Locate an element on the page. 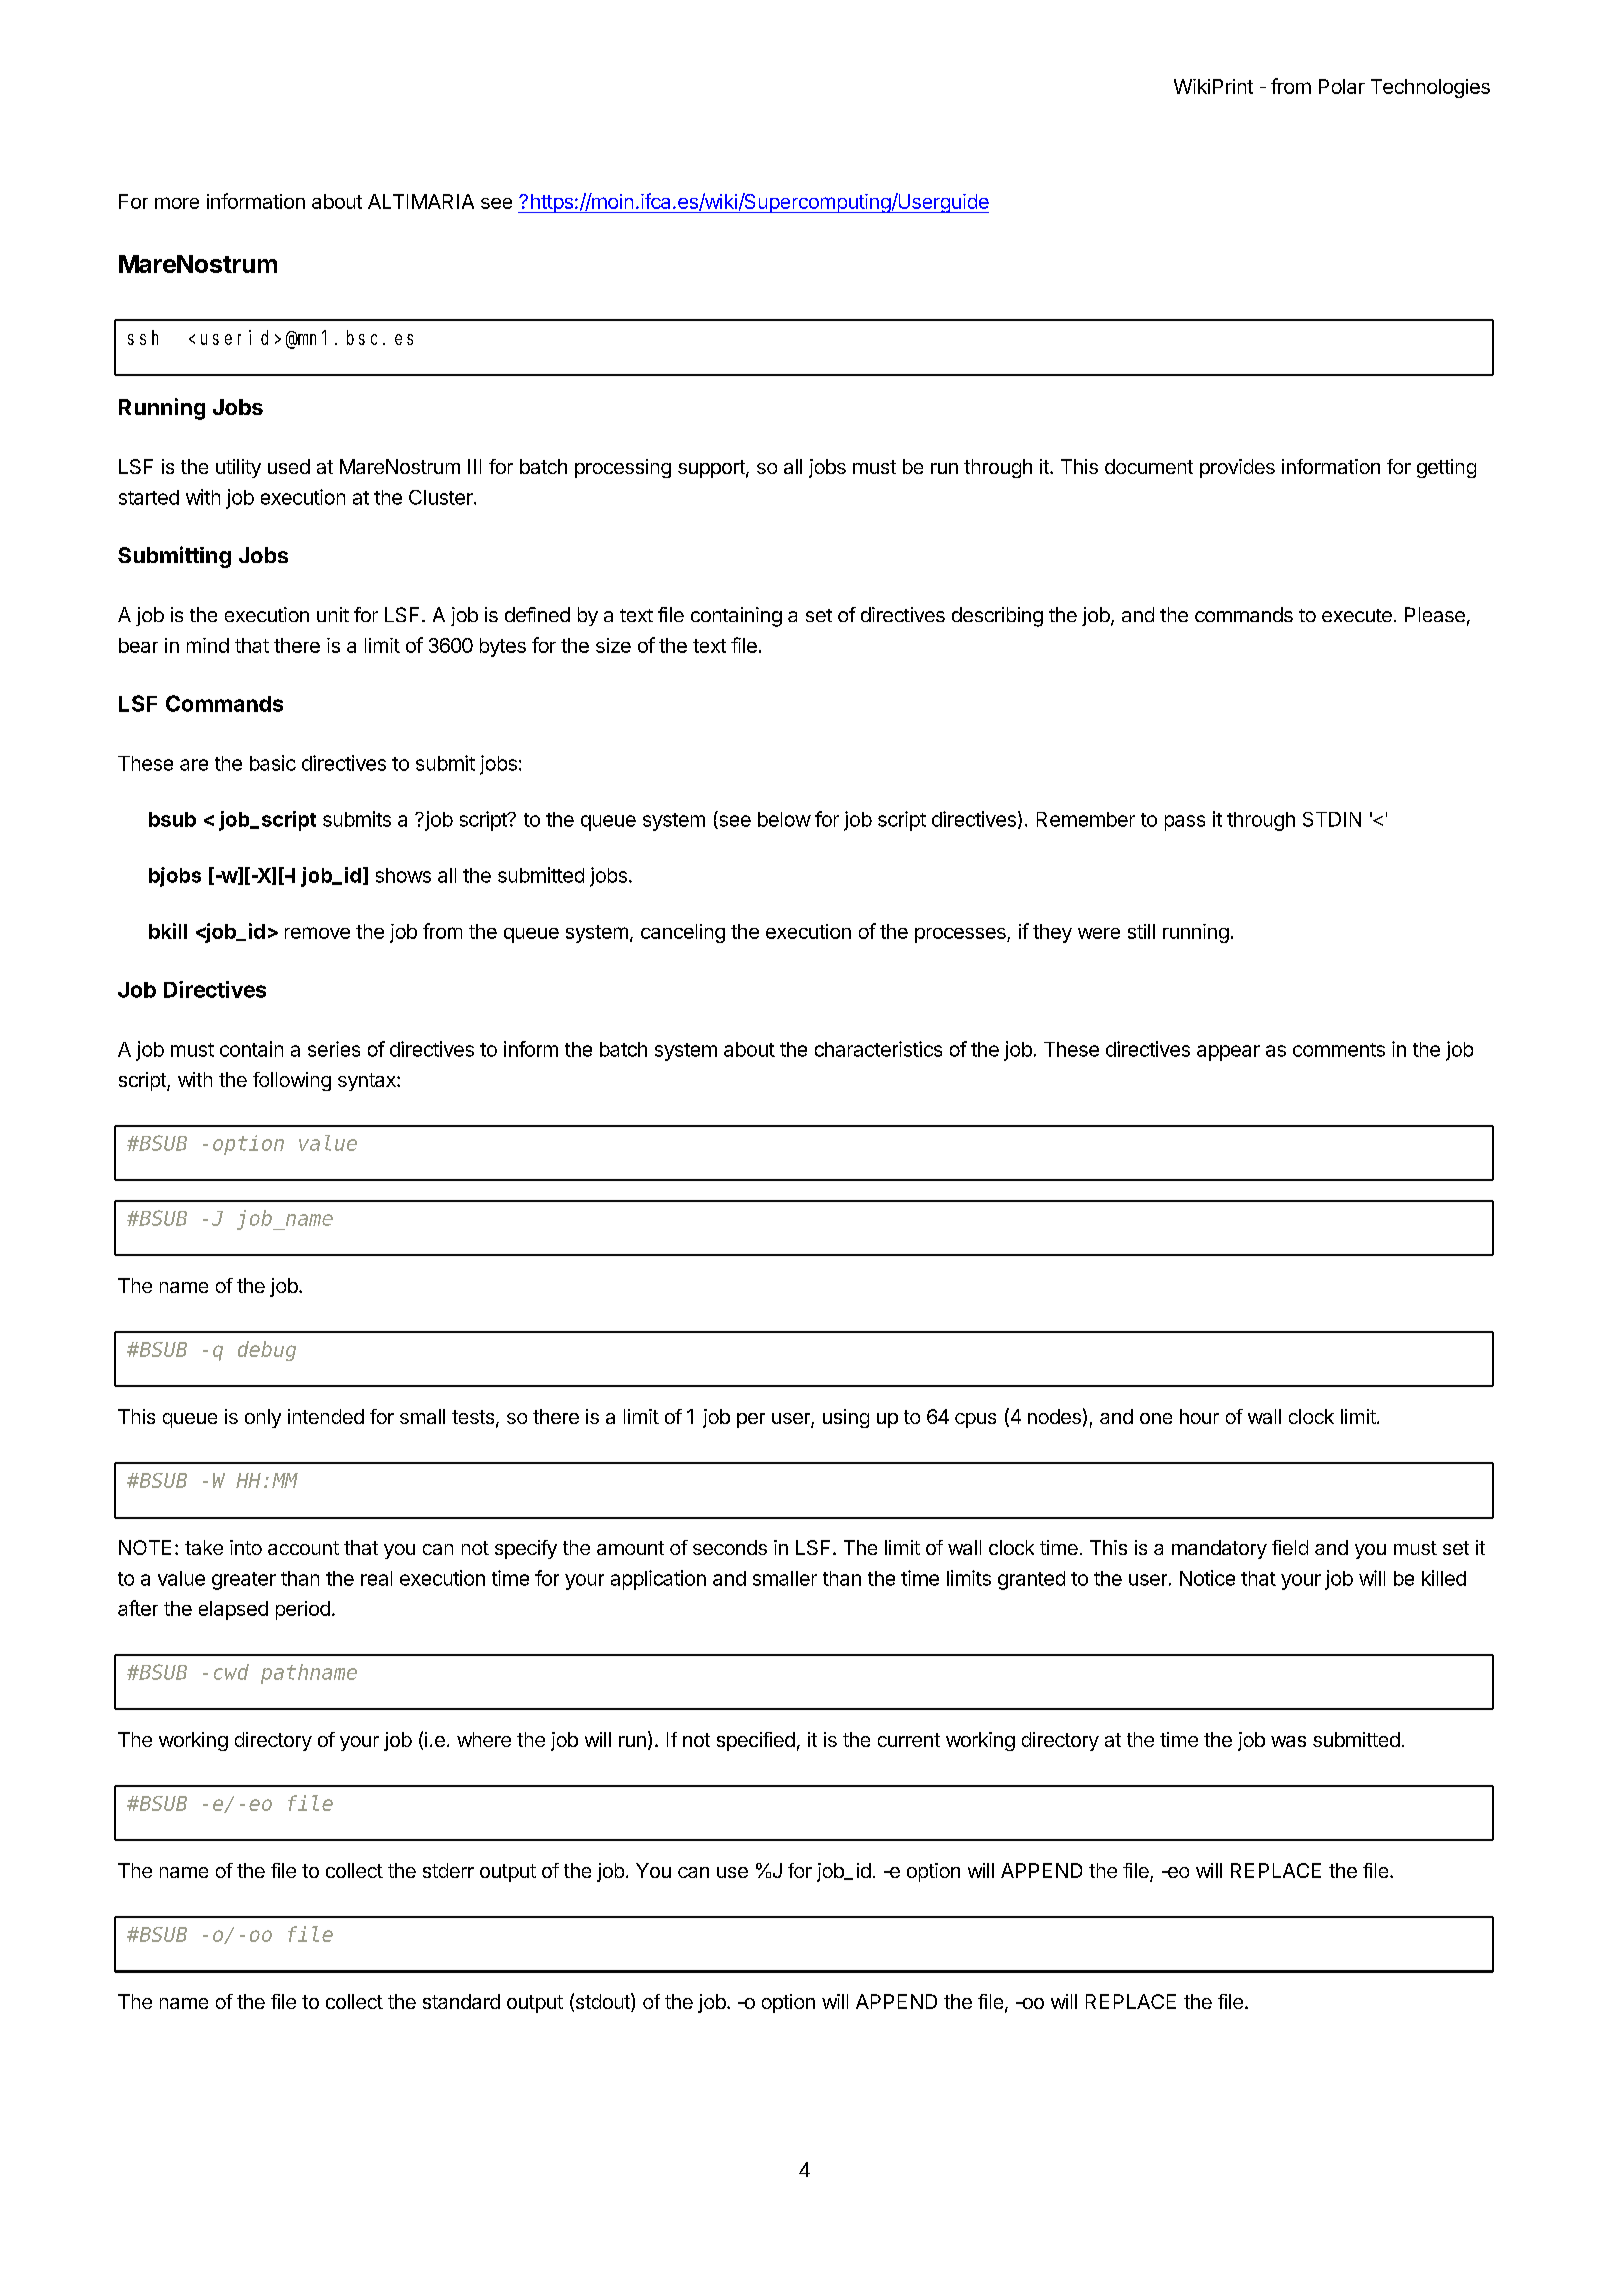  basic is located at coordinates (273, 763).
